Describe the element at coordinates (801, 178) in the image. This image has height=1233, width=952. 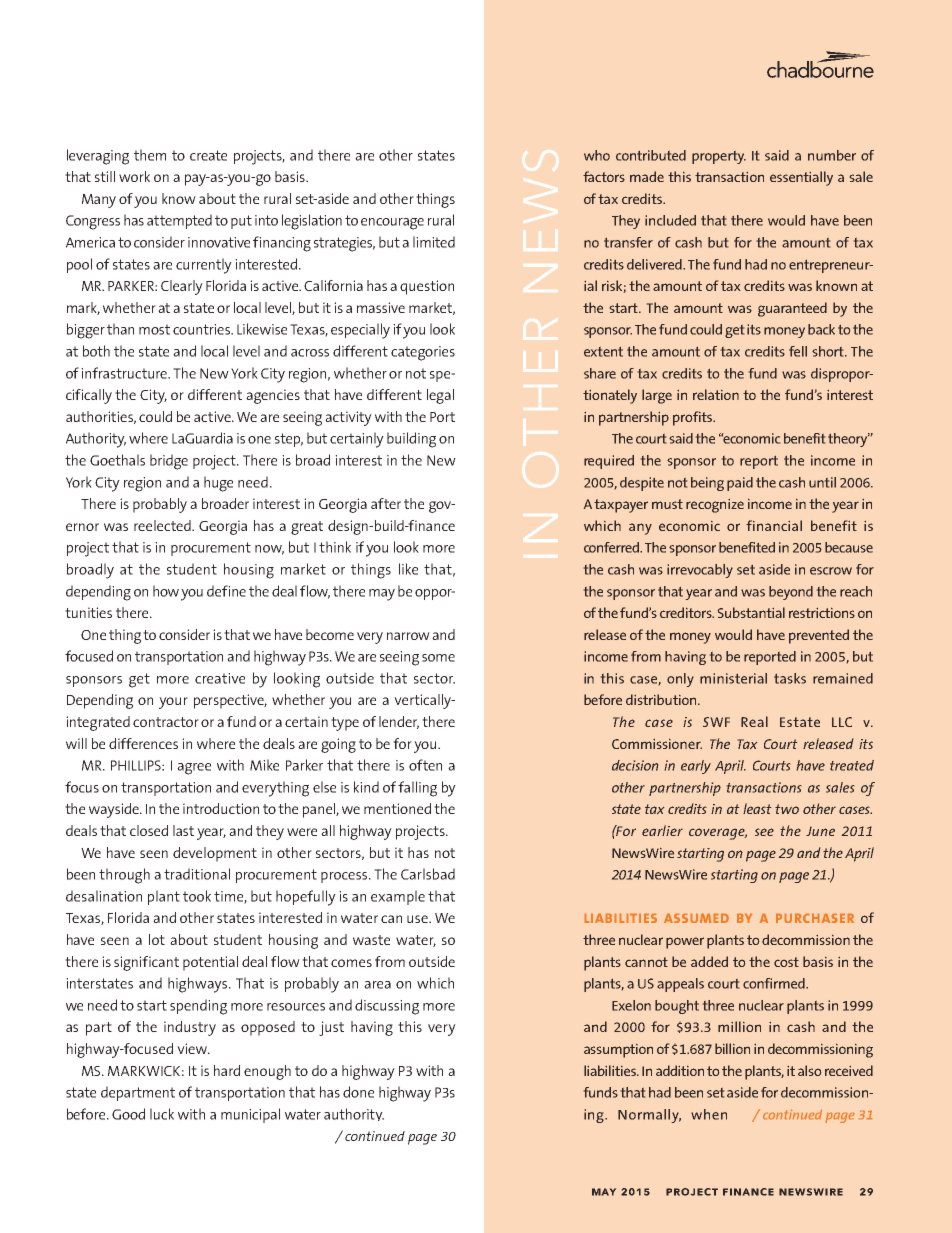
I see `essentially` at that location.
